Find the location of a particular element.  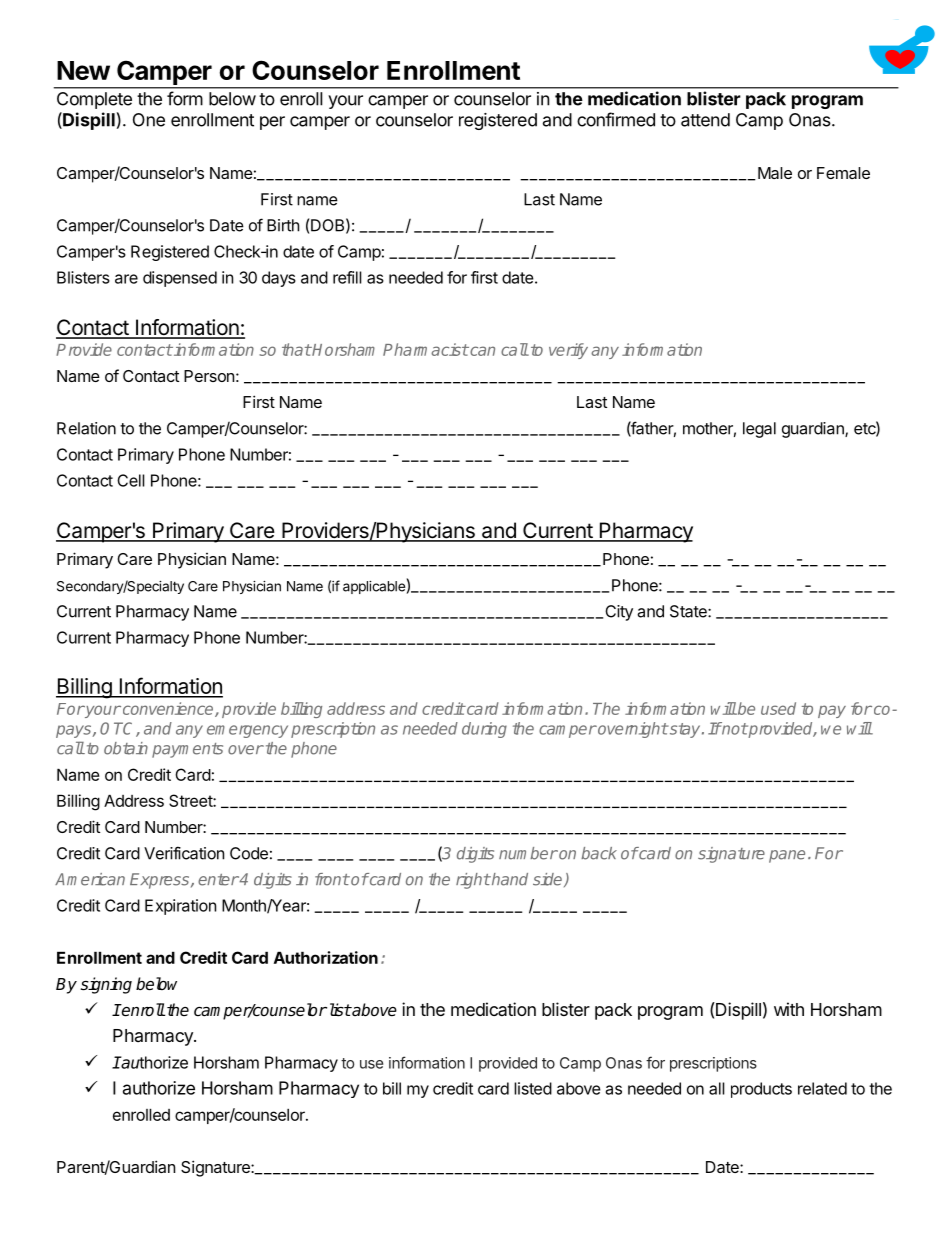

payments is located at coordinates (187, 750).
